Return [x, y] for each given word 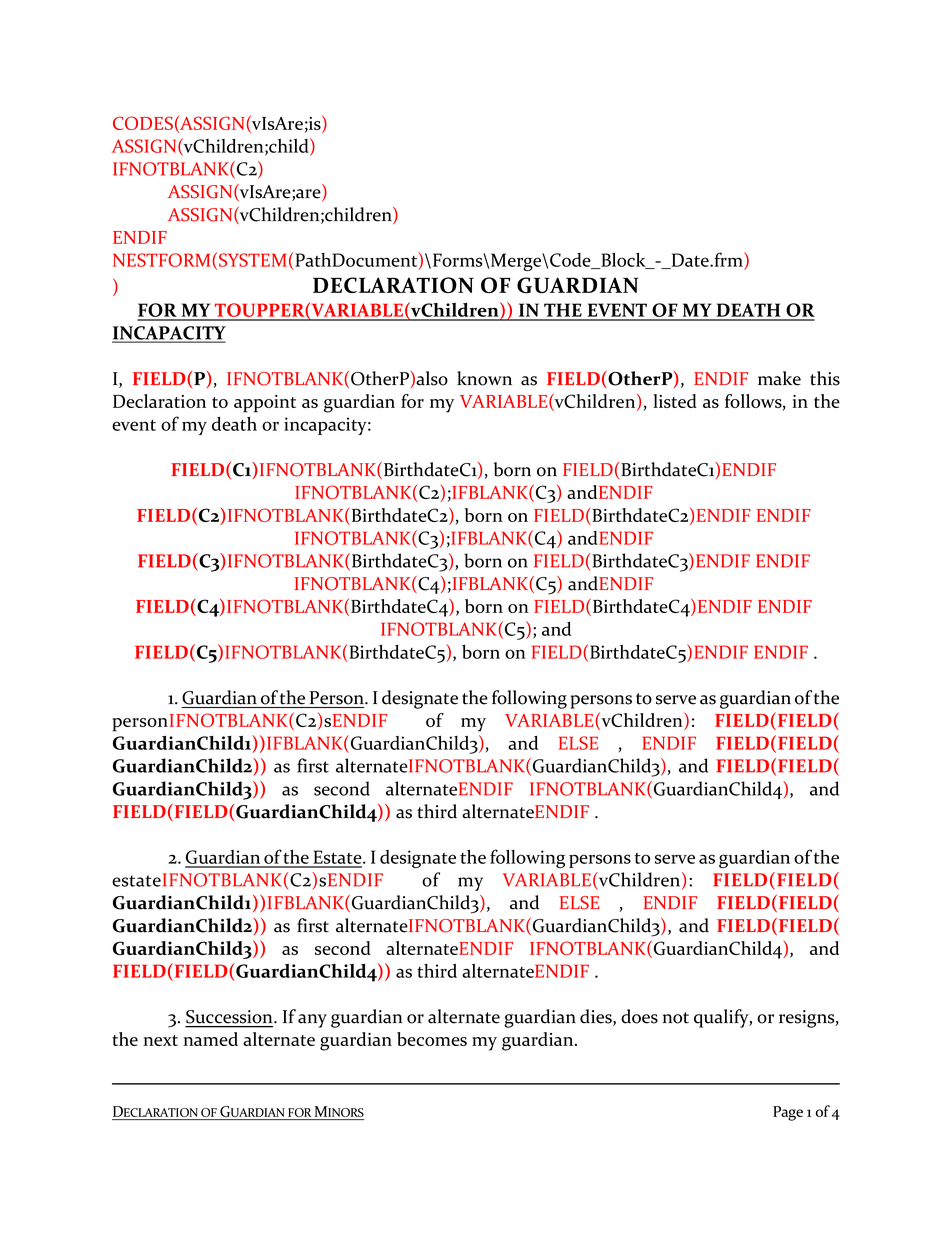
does [639, 1016]
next [160, 1040]
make [779, 378]
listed [675, 401]
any [312, 1021]
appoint [265, 404]
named [210, 1039]
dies [597, 1017]
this [825, 378]
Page [788, 1113]
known [484, 378]
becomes [432, 1039]
